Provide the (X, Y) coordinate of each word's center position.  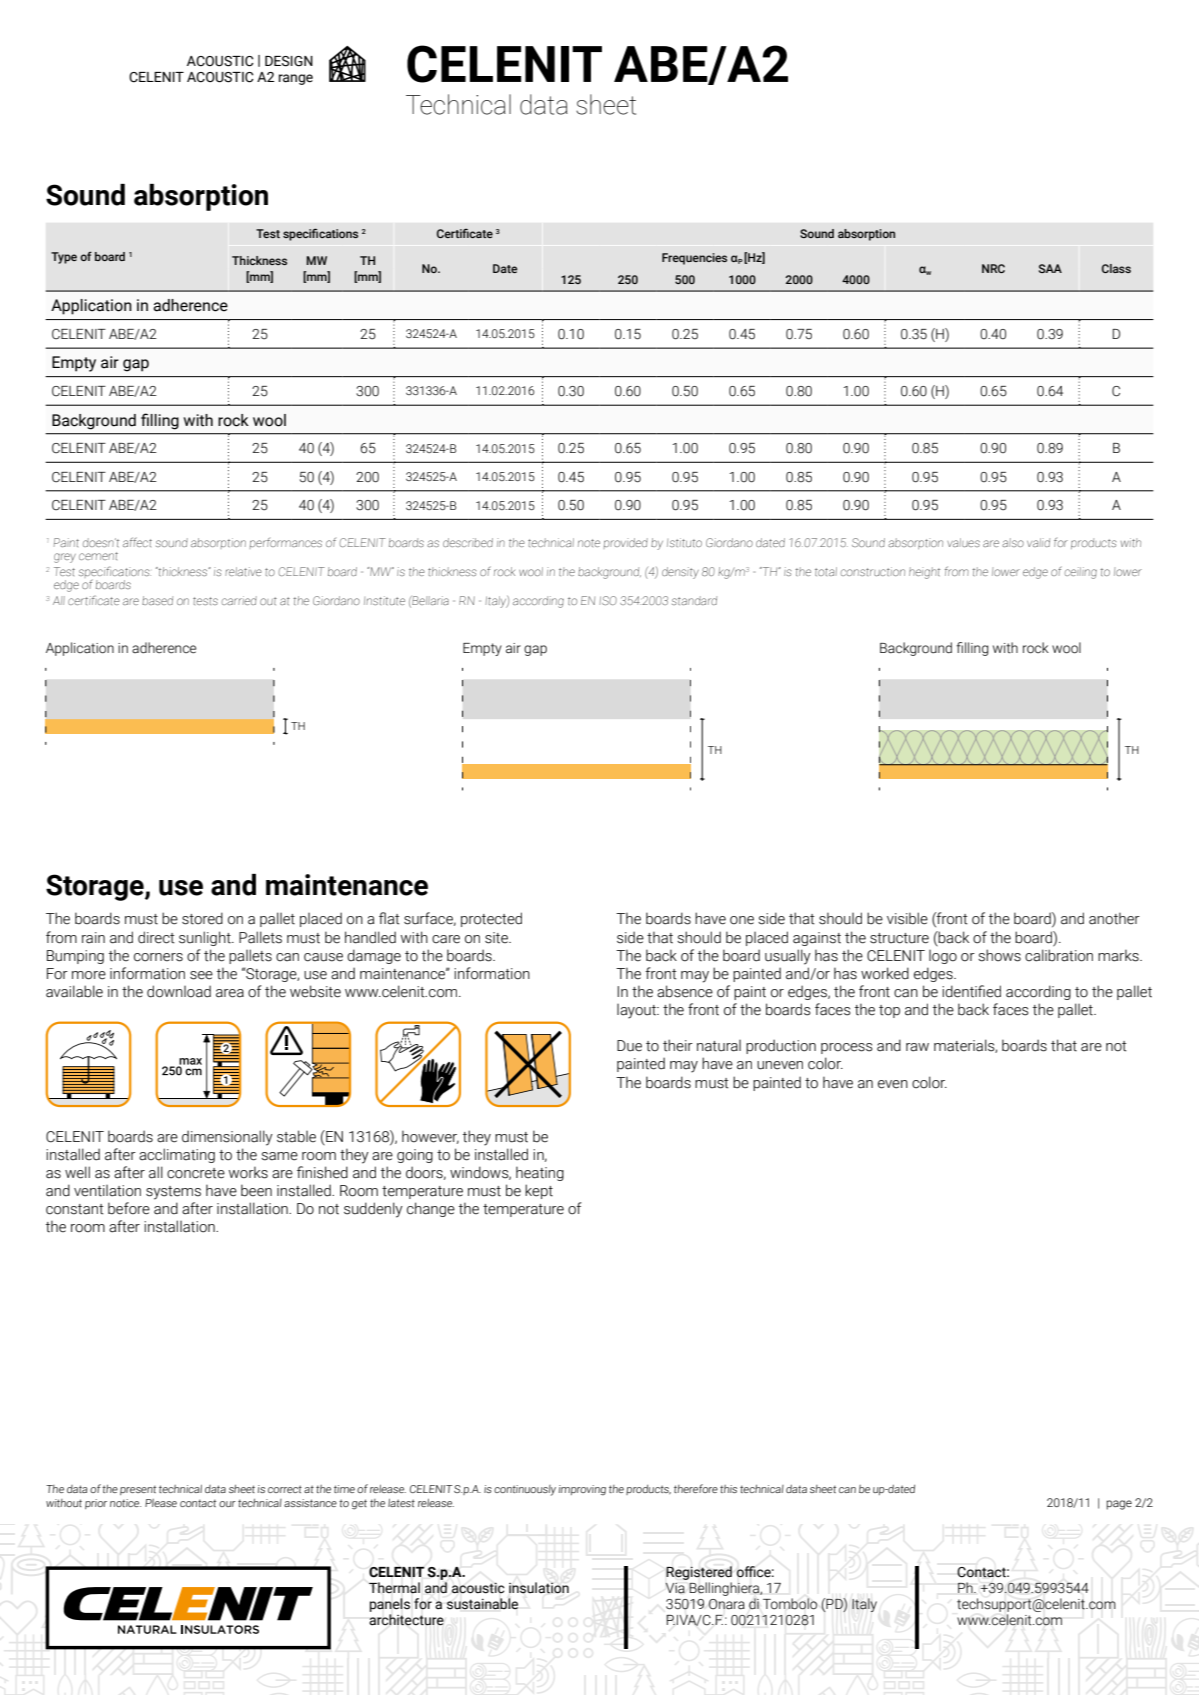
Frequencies (694, 259)
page (1119, 1505)
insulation (539, 1588)
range (296, 79)
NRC (993, 268)
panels (390, 1605)
